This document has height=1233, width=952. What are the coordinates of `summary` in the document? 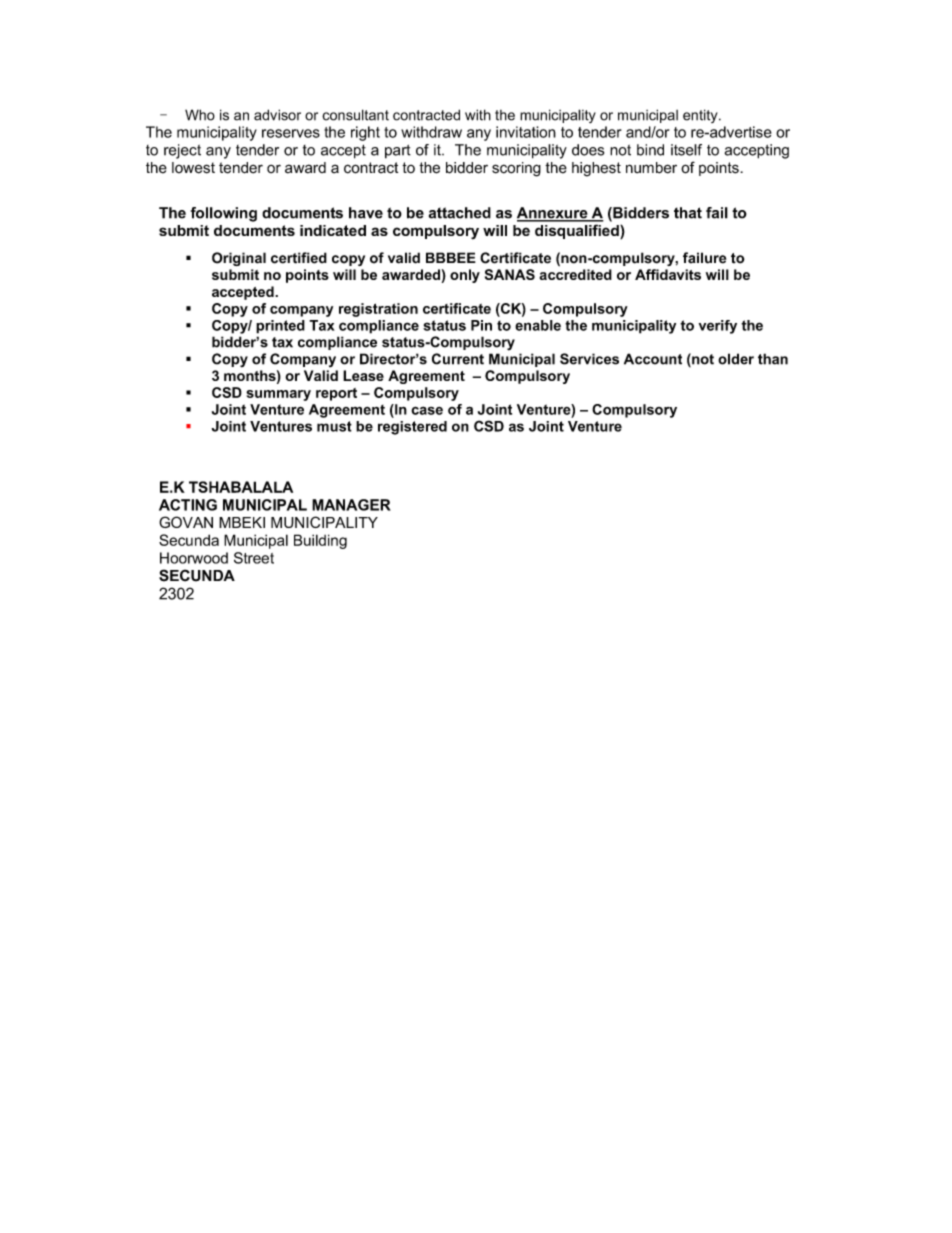 It's located at (278, 395).
